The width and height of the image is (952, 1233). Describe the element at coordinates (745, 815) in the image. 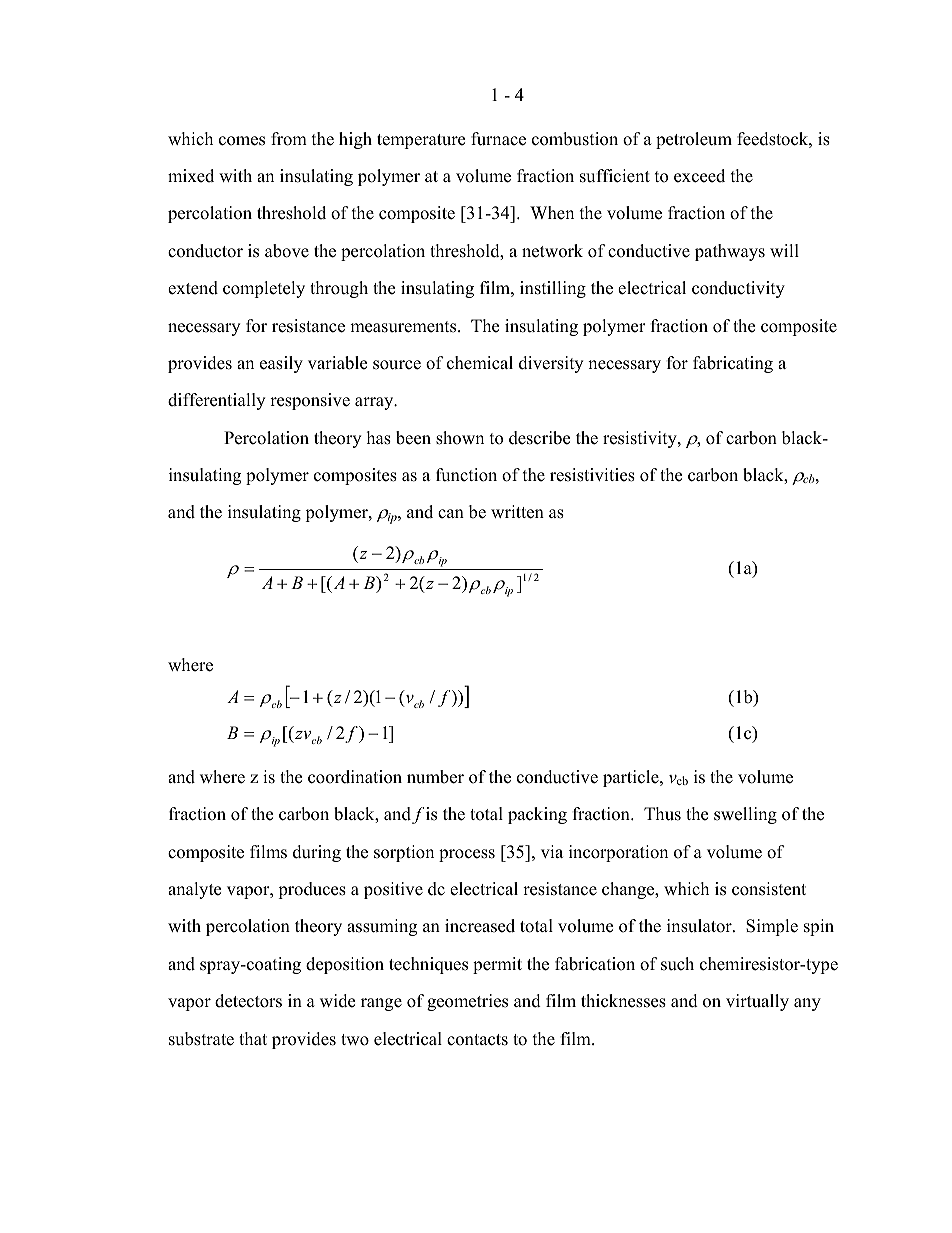

I see `swelling` at that location.
